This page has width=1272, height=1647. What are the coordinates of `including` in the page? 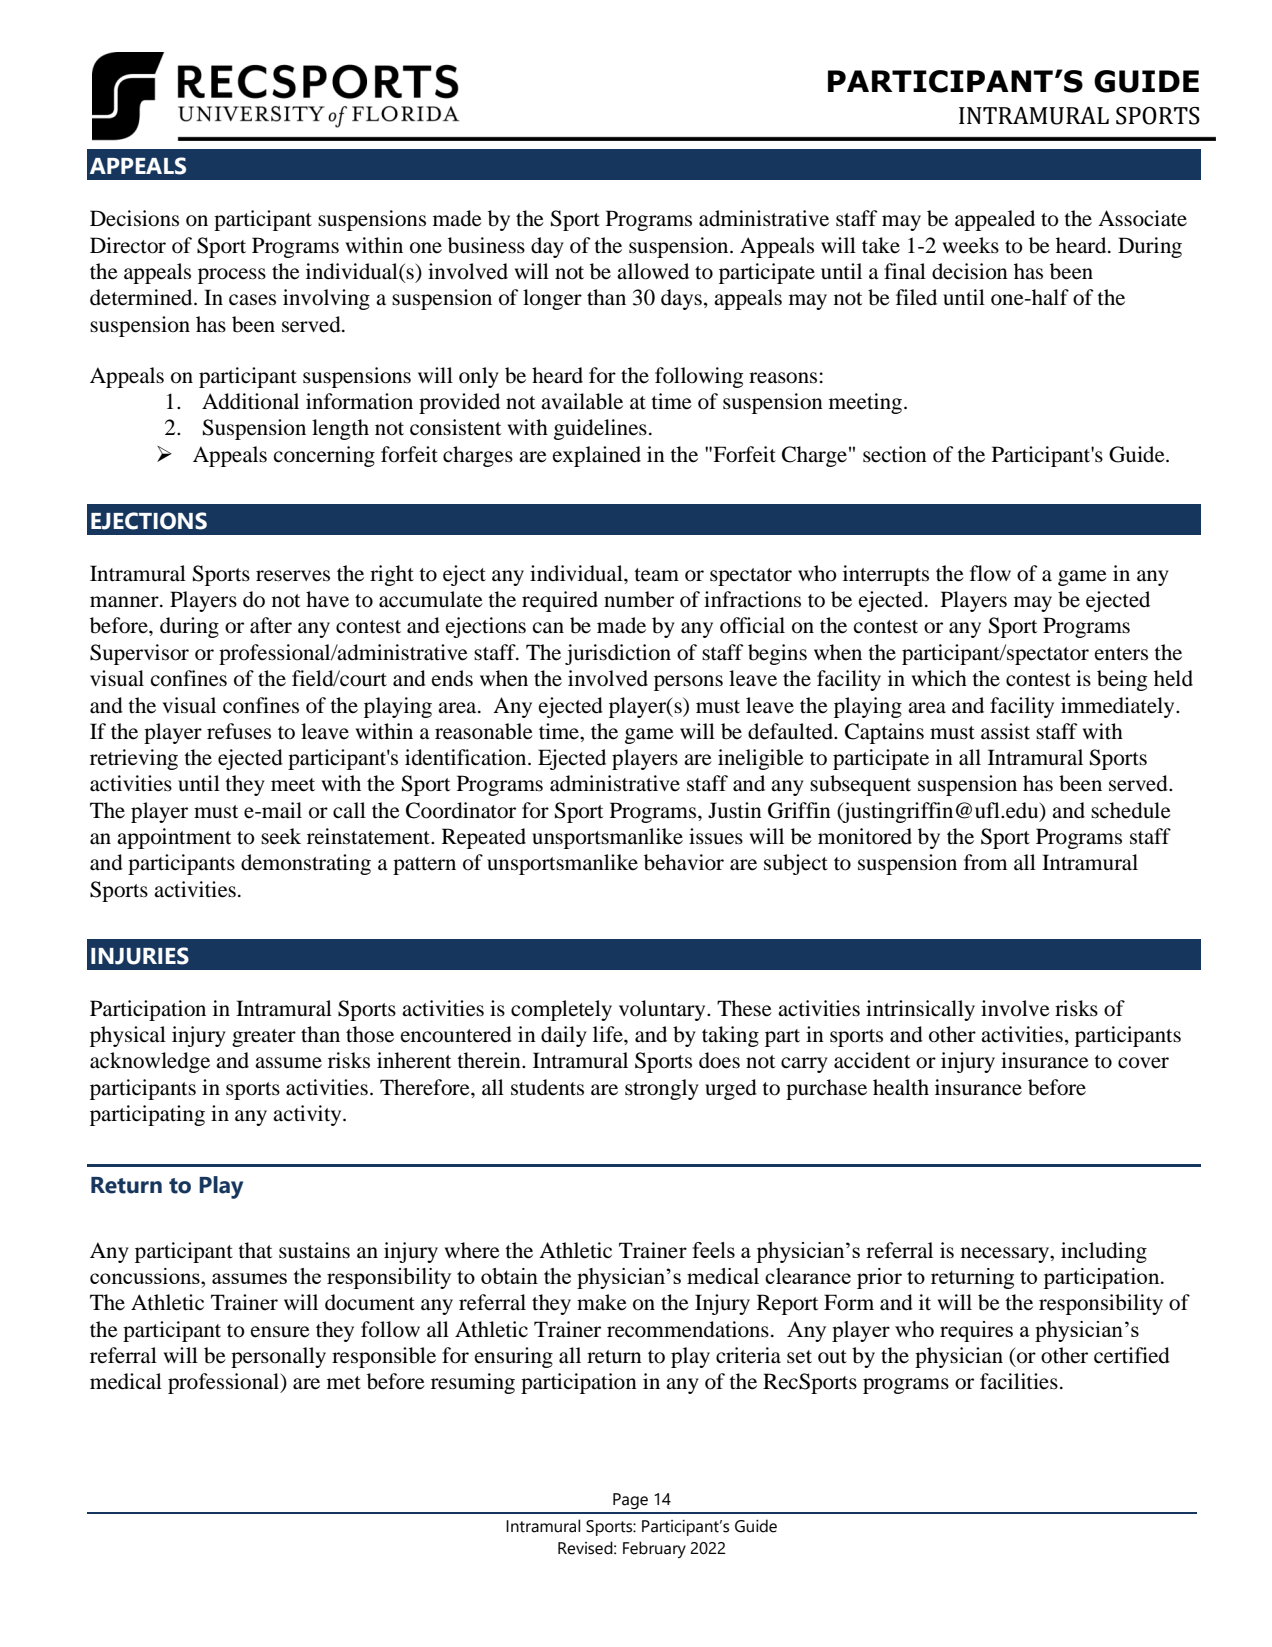 It's located at (1104, 1252).
